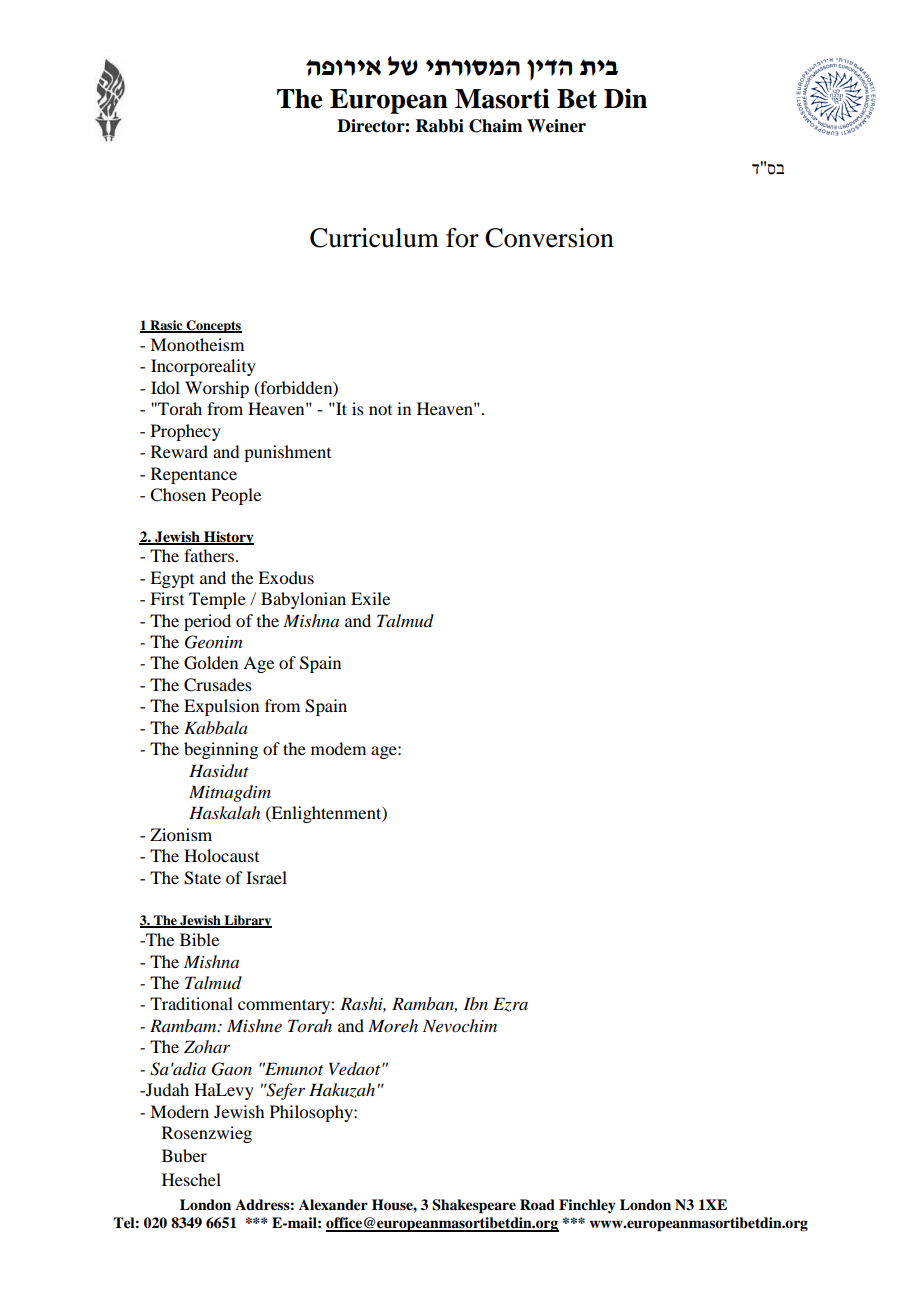 This screenshot has height=1308, width=924. Describe the element at coordinates (213, 326) in the screenshot. I see `Concepts` at that location.
